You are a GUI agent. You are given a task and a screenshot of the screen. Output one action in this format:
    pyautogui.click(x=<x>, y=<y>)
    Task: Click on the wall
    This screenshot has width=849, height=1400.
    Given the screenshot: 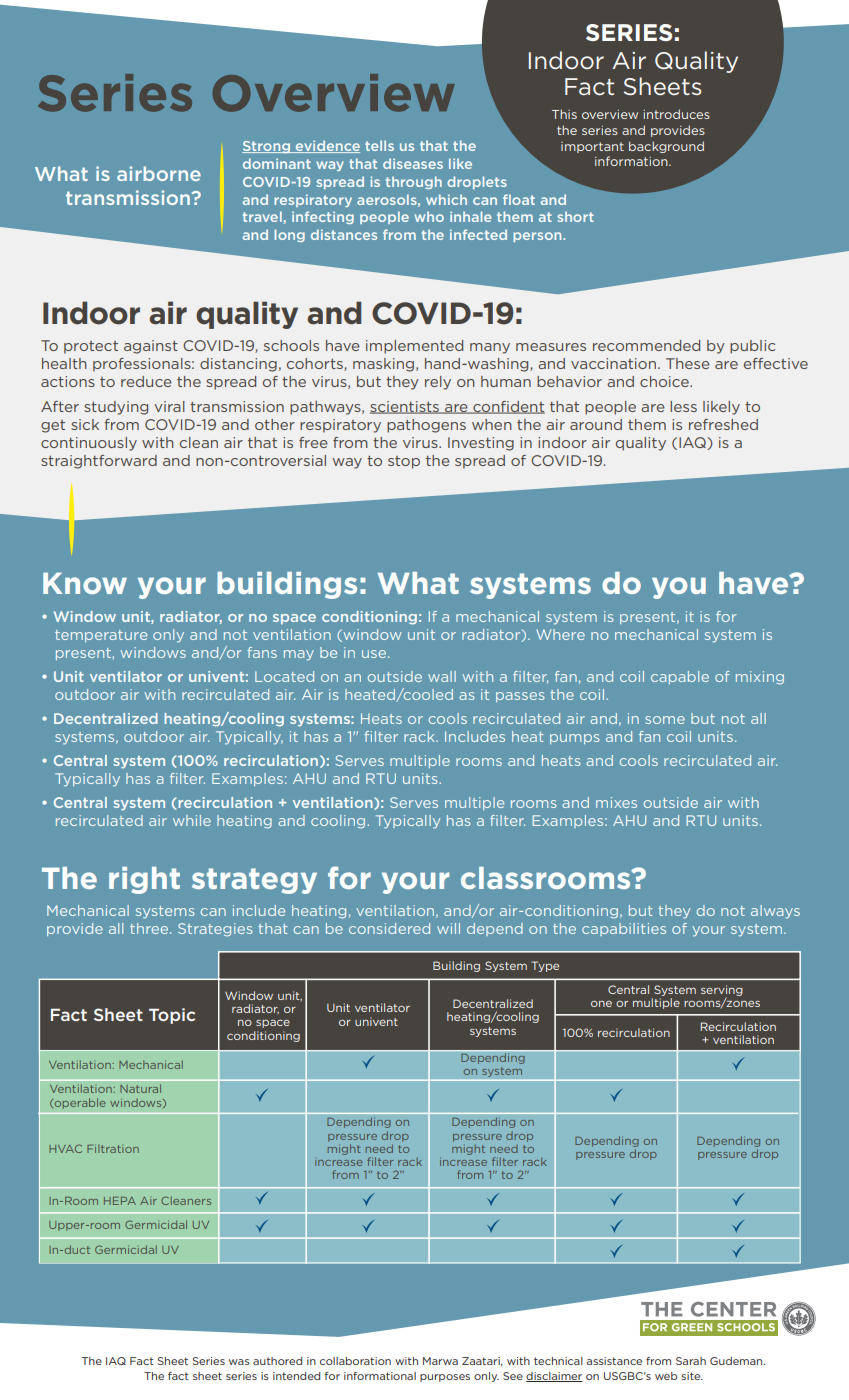 What is the action you would take?
    pyautogui.click(x=442, y=676)
